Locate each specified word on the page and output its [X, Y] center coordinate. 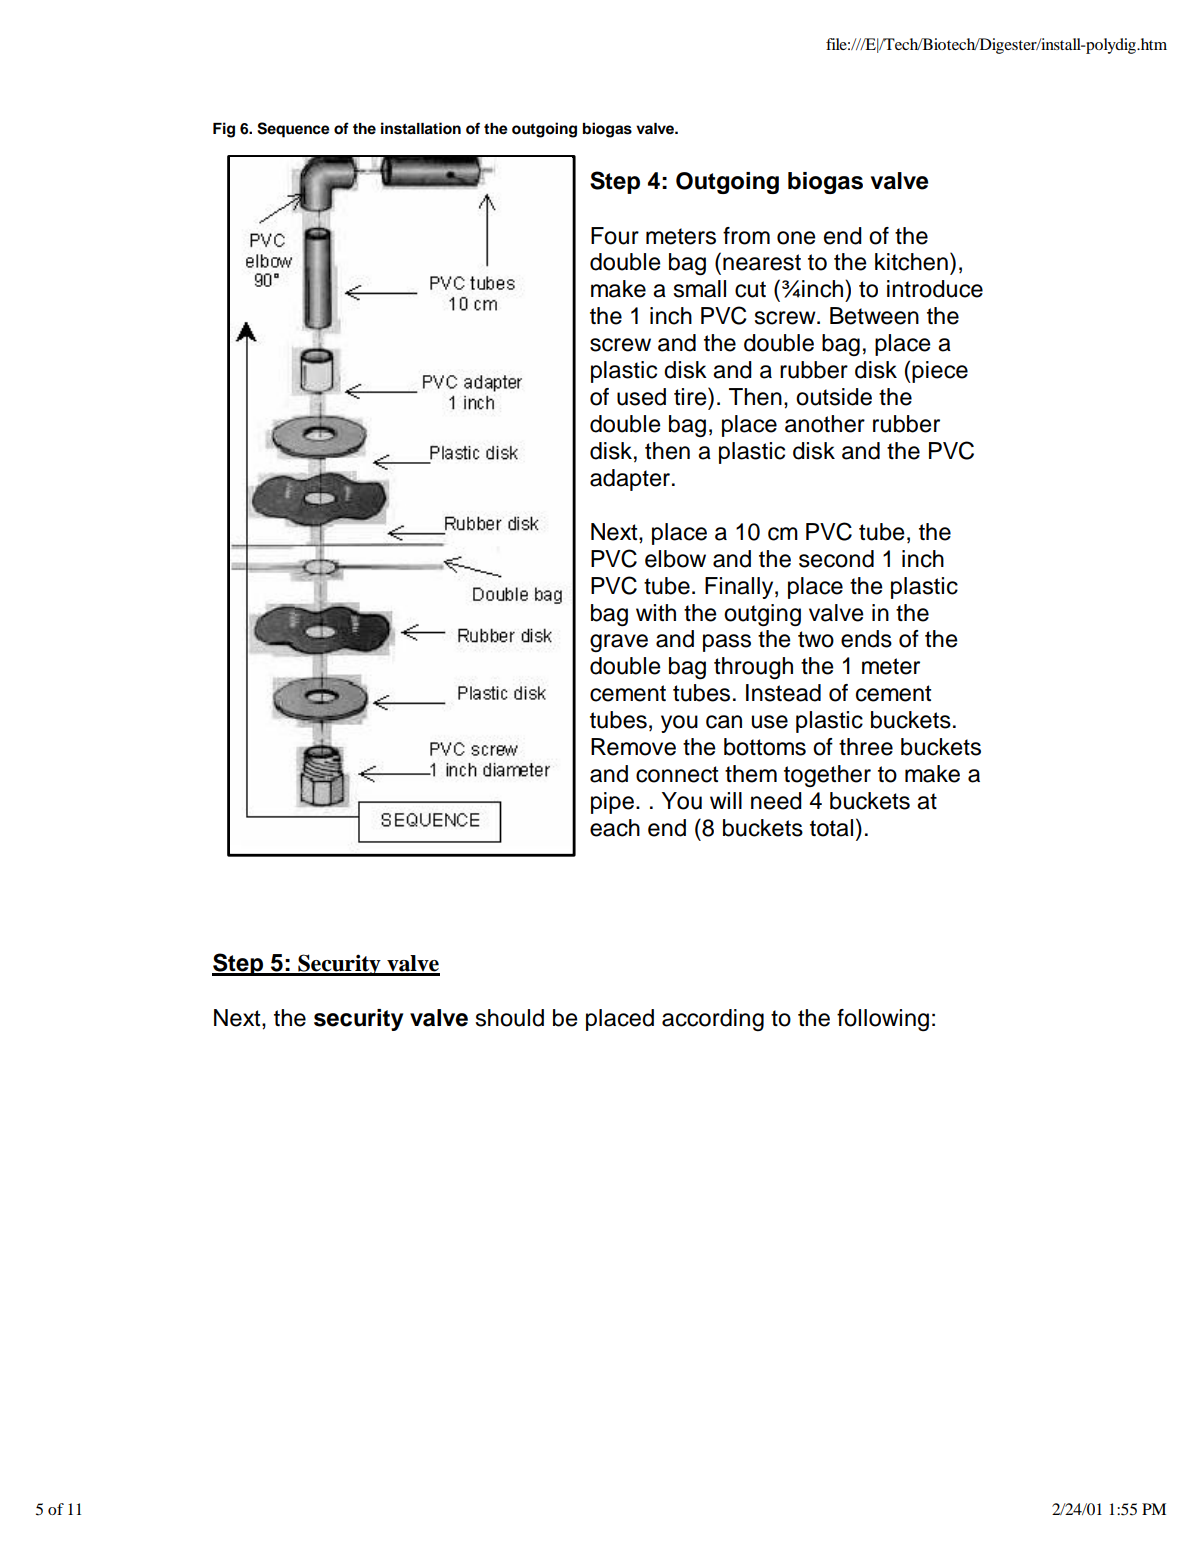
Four [615, 236]
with [656, 612]
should [509, 1018]
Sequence [293, 130]
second [836, 559]
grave [619, 643]
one [796, 238]
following [883, 1020]
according [713, 1020]
